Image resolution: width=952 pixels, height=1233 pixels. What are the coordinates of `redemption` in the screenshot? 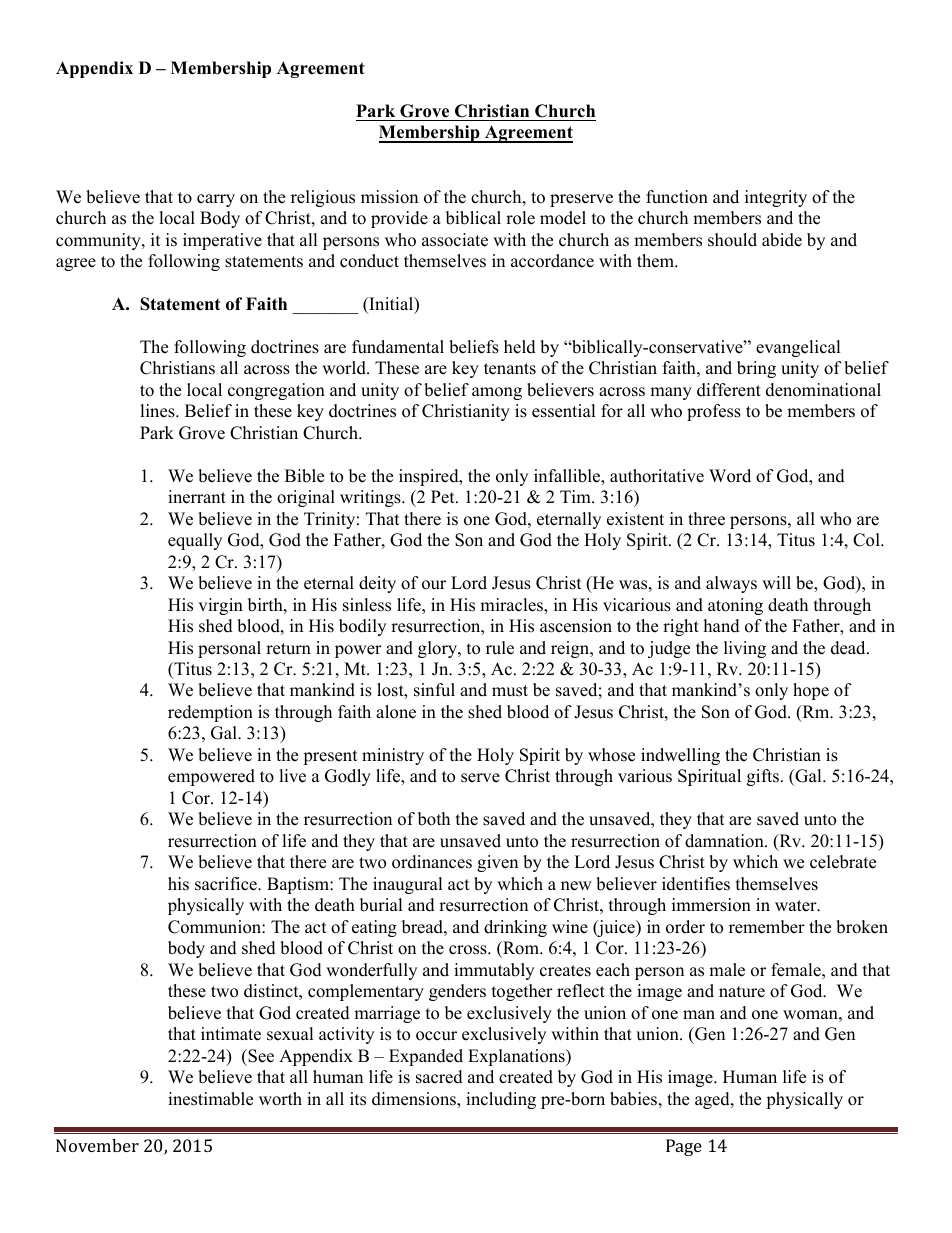 It's located at (210, 713).
